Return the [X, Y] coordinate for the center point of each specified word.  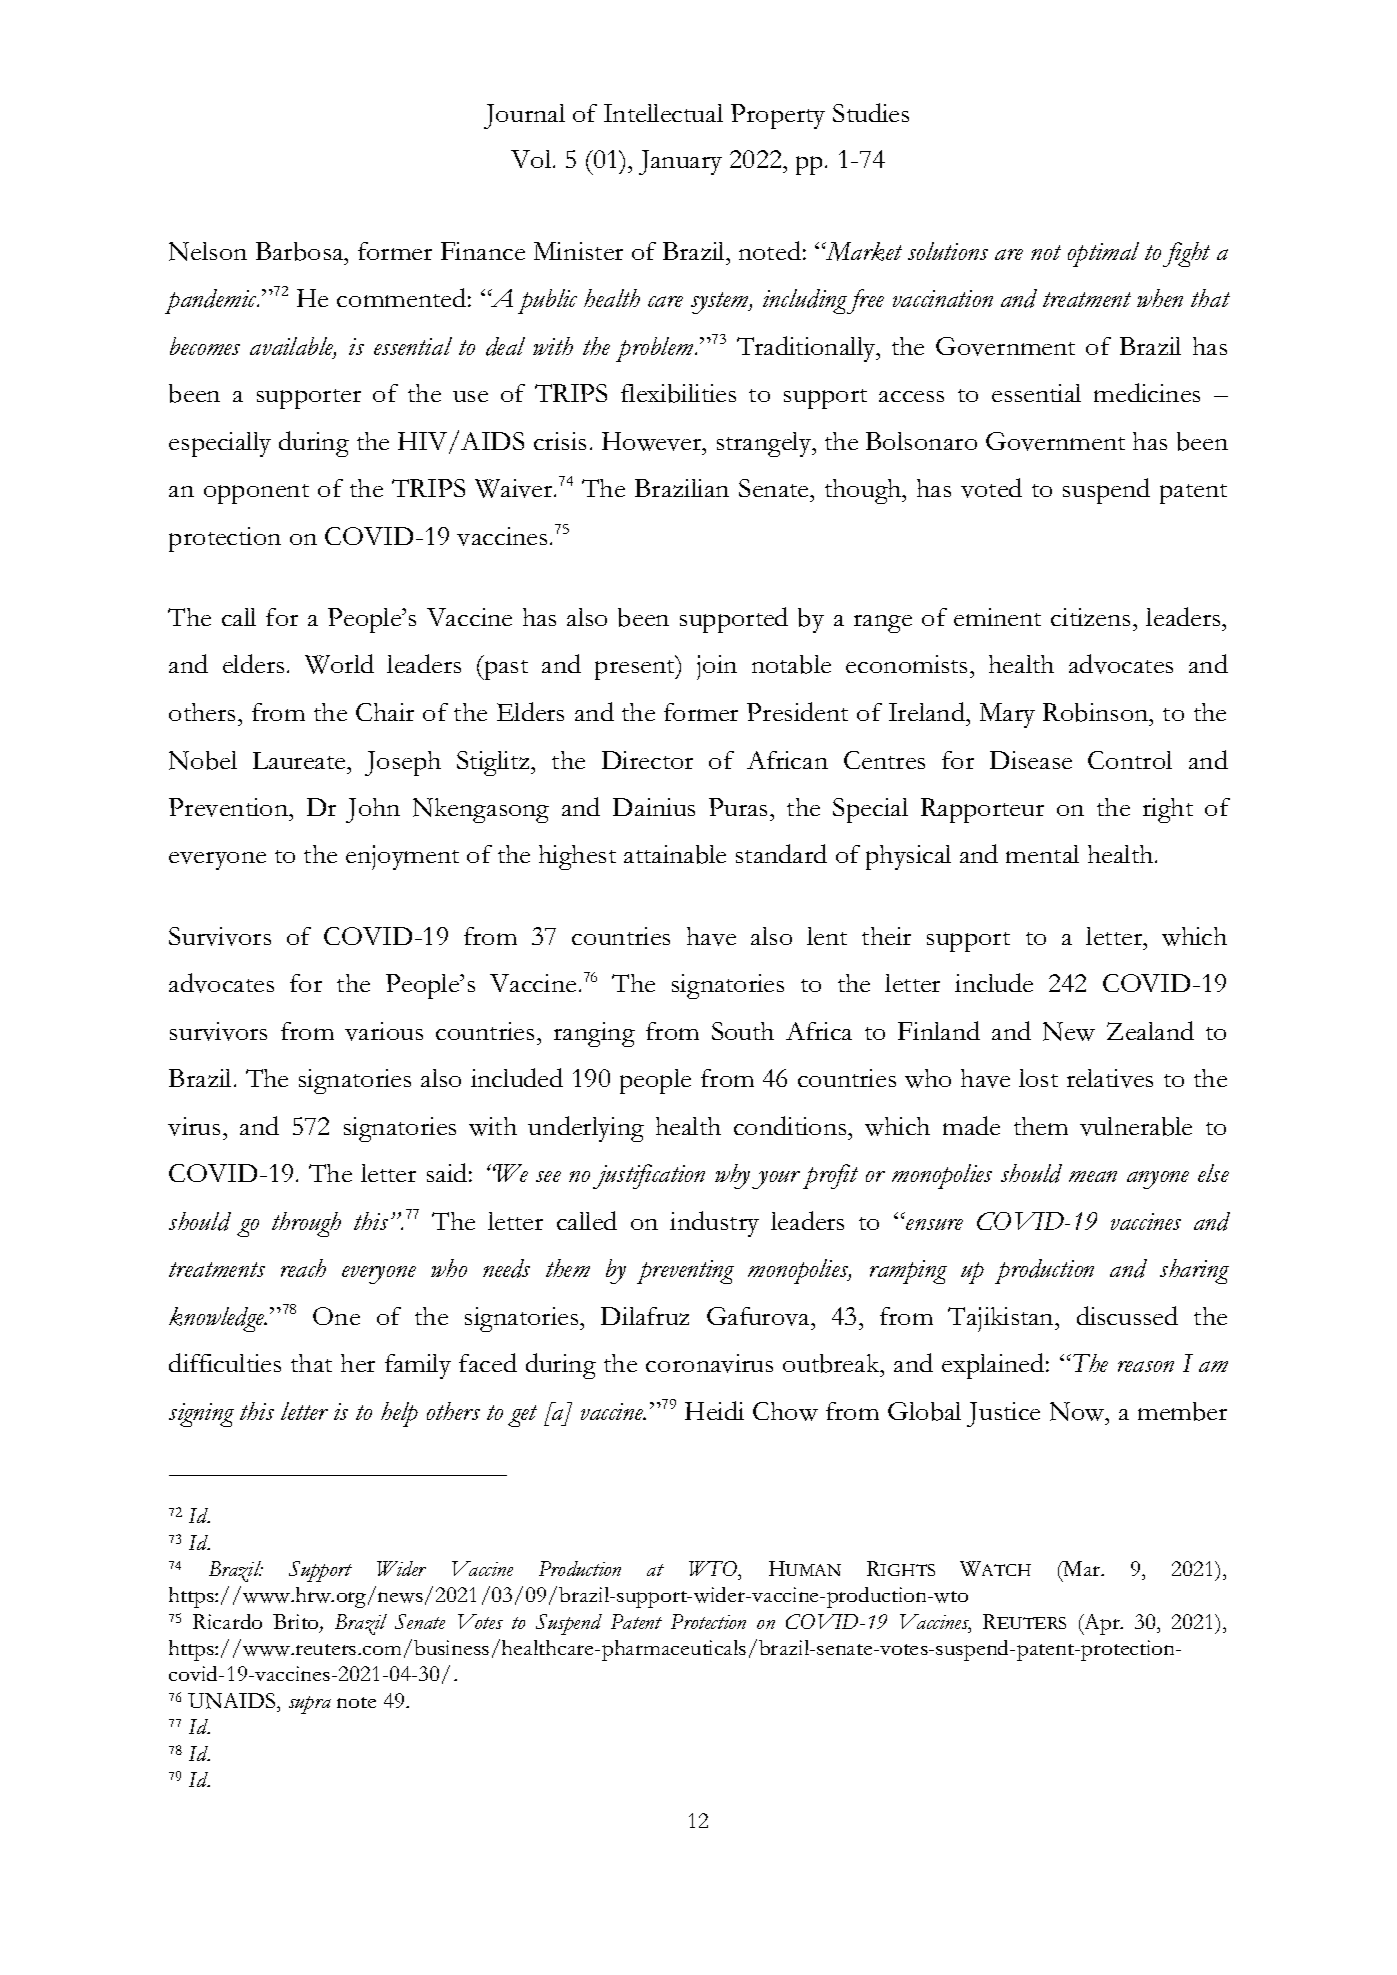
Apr [1102, 1624]
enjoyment [402, 857]
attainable [675, 854]
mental [1042, 854]
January [680, 162]
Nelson [208, 251]
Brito [297, 1623]
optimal [1103, 254]
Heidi [714, 1410]
